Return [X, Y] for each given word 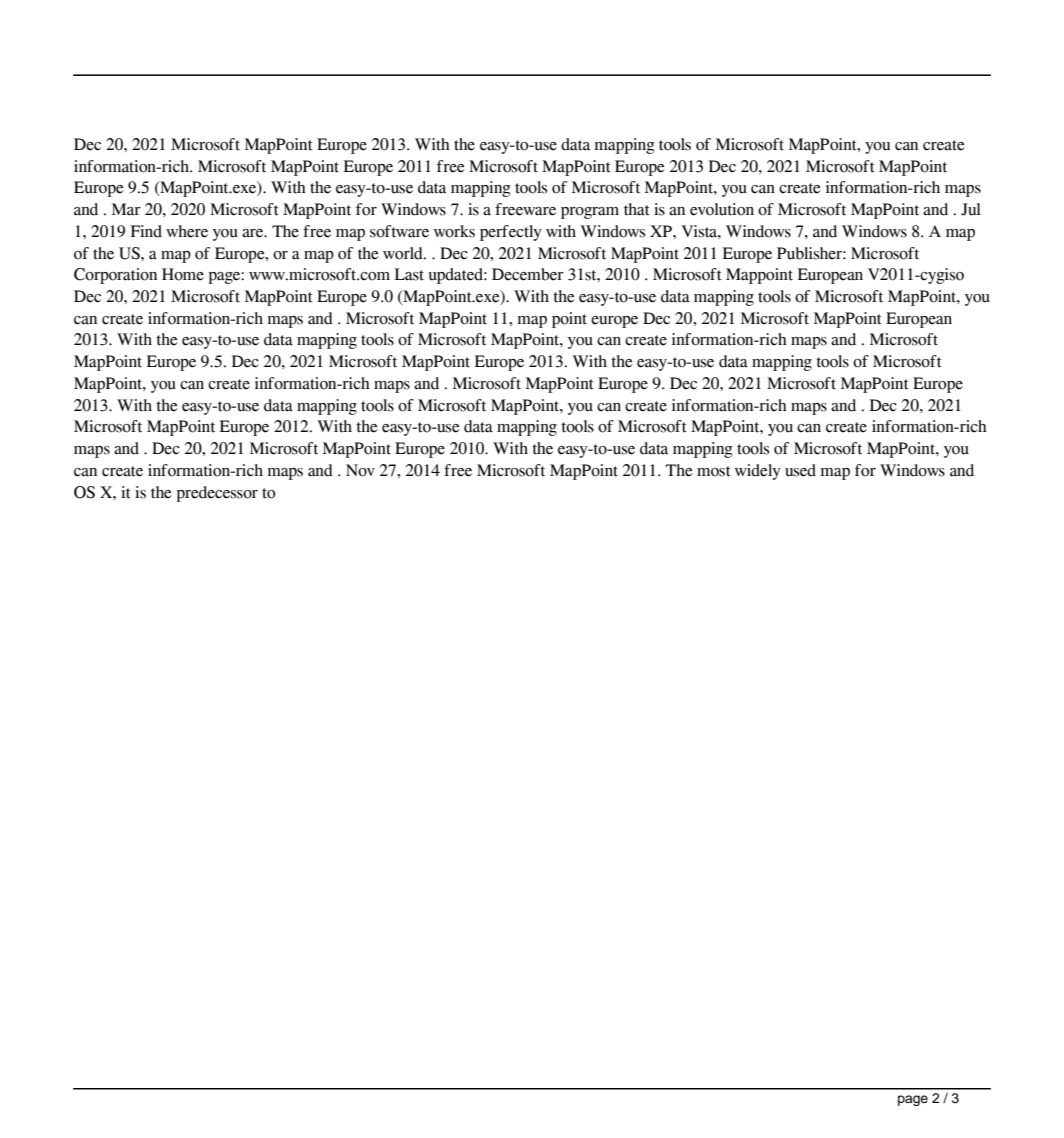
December [528, 274]
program [590, 213]
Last [409, 274]
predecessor [217, 494]
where [187, 231]
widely [758, 472]
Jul [971, 209]
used [800, 470]
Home [183, 274]
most [714, 471]
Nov [360, 470]
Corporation [115, 276]
